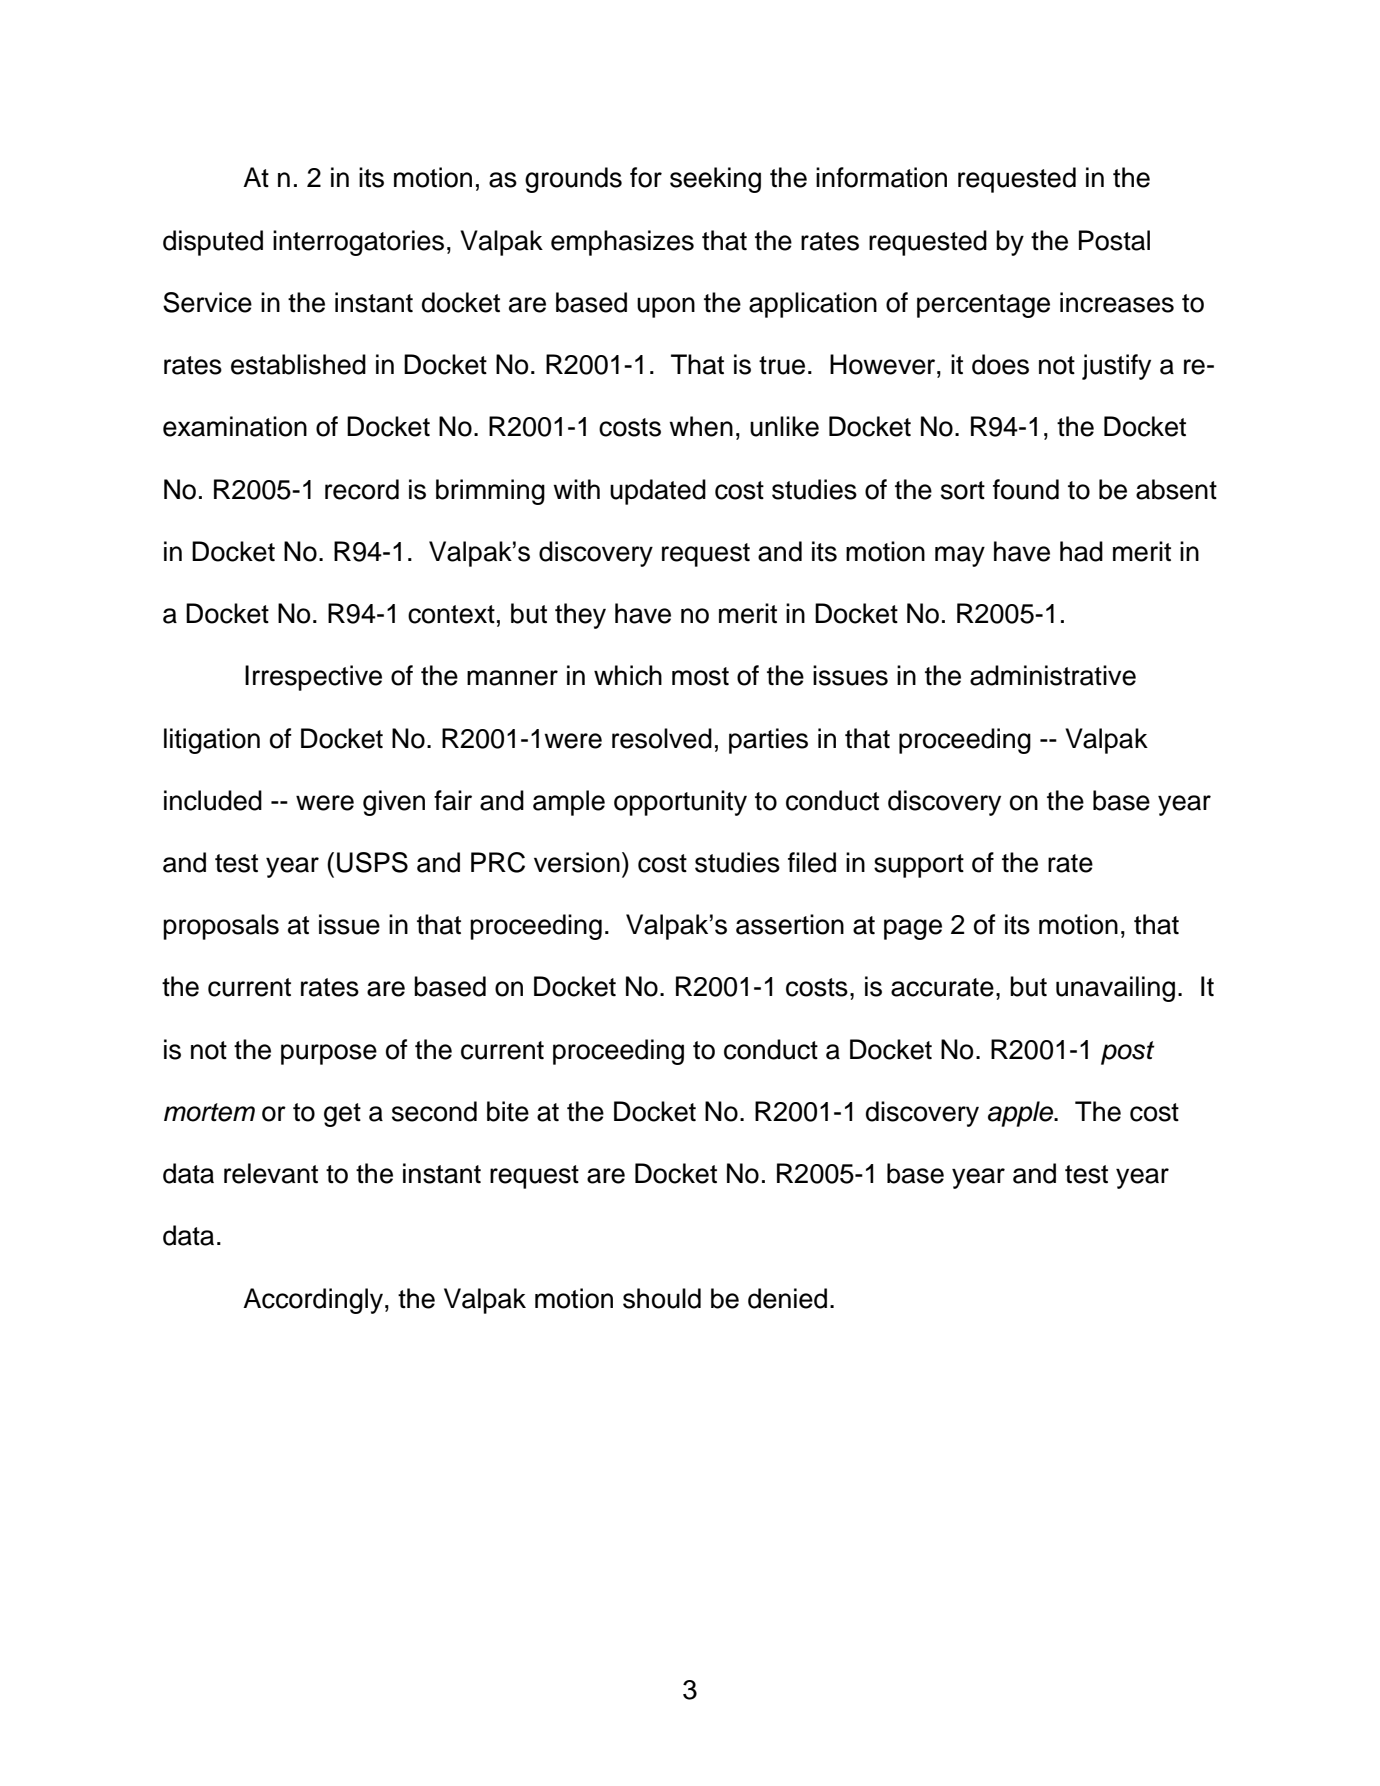  What do you see at coordinates (790, 924) in the document?
I see `assertion` at bounding box center [790, 924].
